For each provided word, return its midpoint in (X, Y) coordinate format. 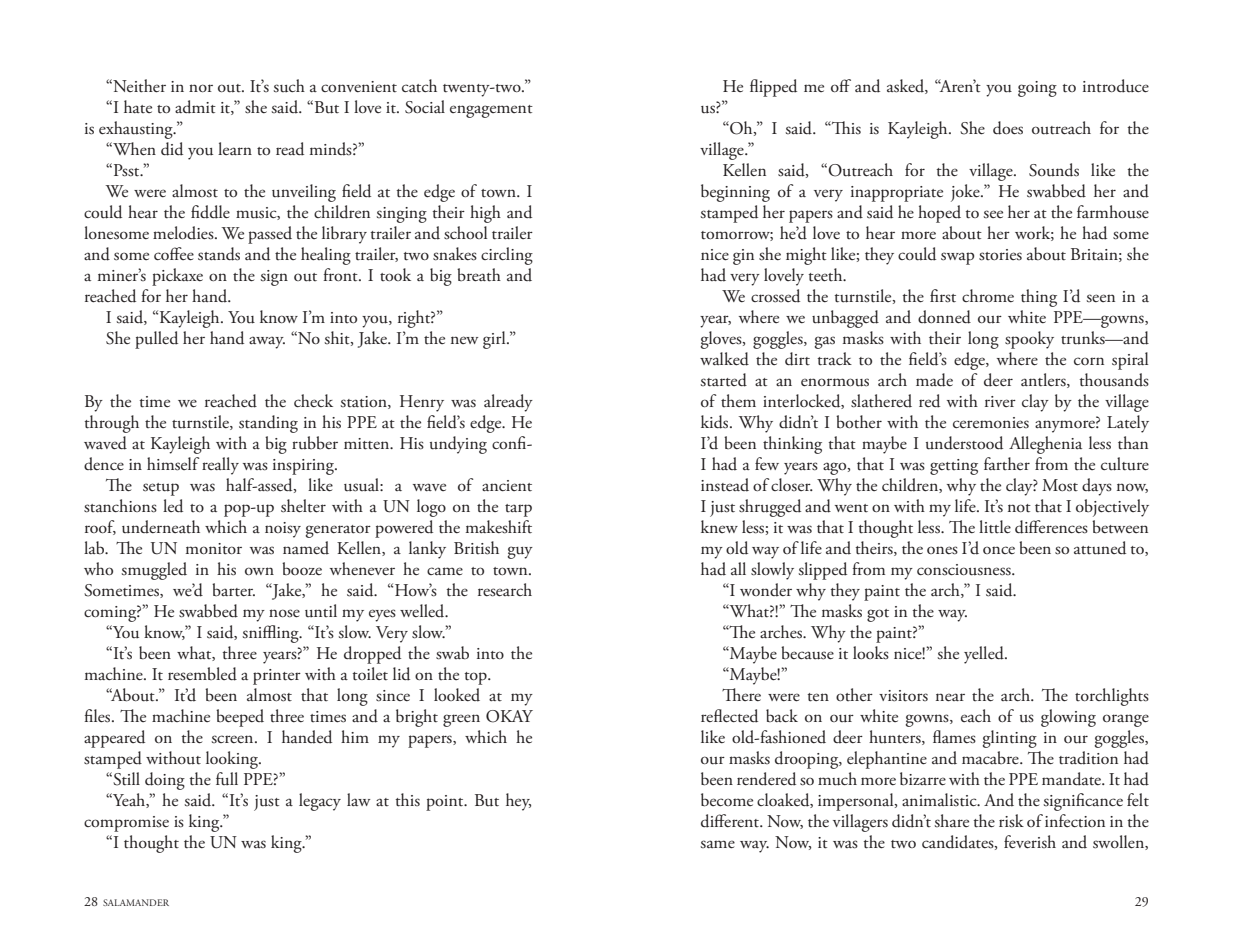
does (1008, 128)
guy (520, 552)
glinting (1009, 739)
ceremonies (991, 422)
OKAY (509, 716)
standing (268, 424)
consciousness (965, 570)
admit (195, 107)
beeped (240, 718)
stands (219, 254)
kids (716, 422)
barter (233, 590)
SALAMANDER (136, 902)
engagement (491, 111)
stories (1000, 255)
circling (507, 256)
